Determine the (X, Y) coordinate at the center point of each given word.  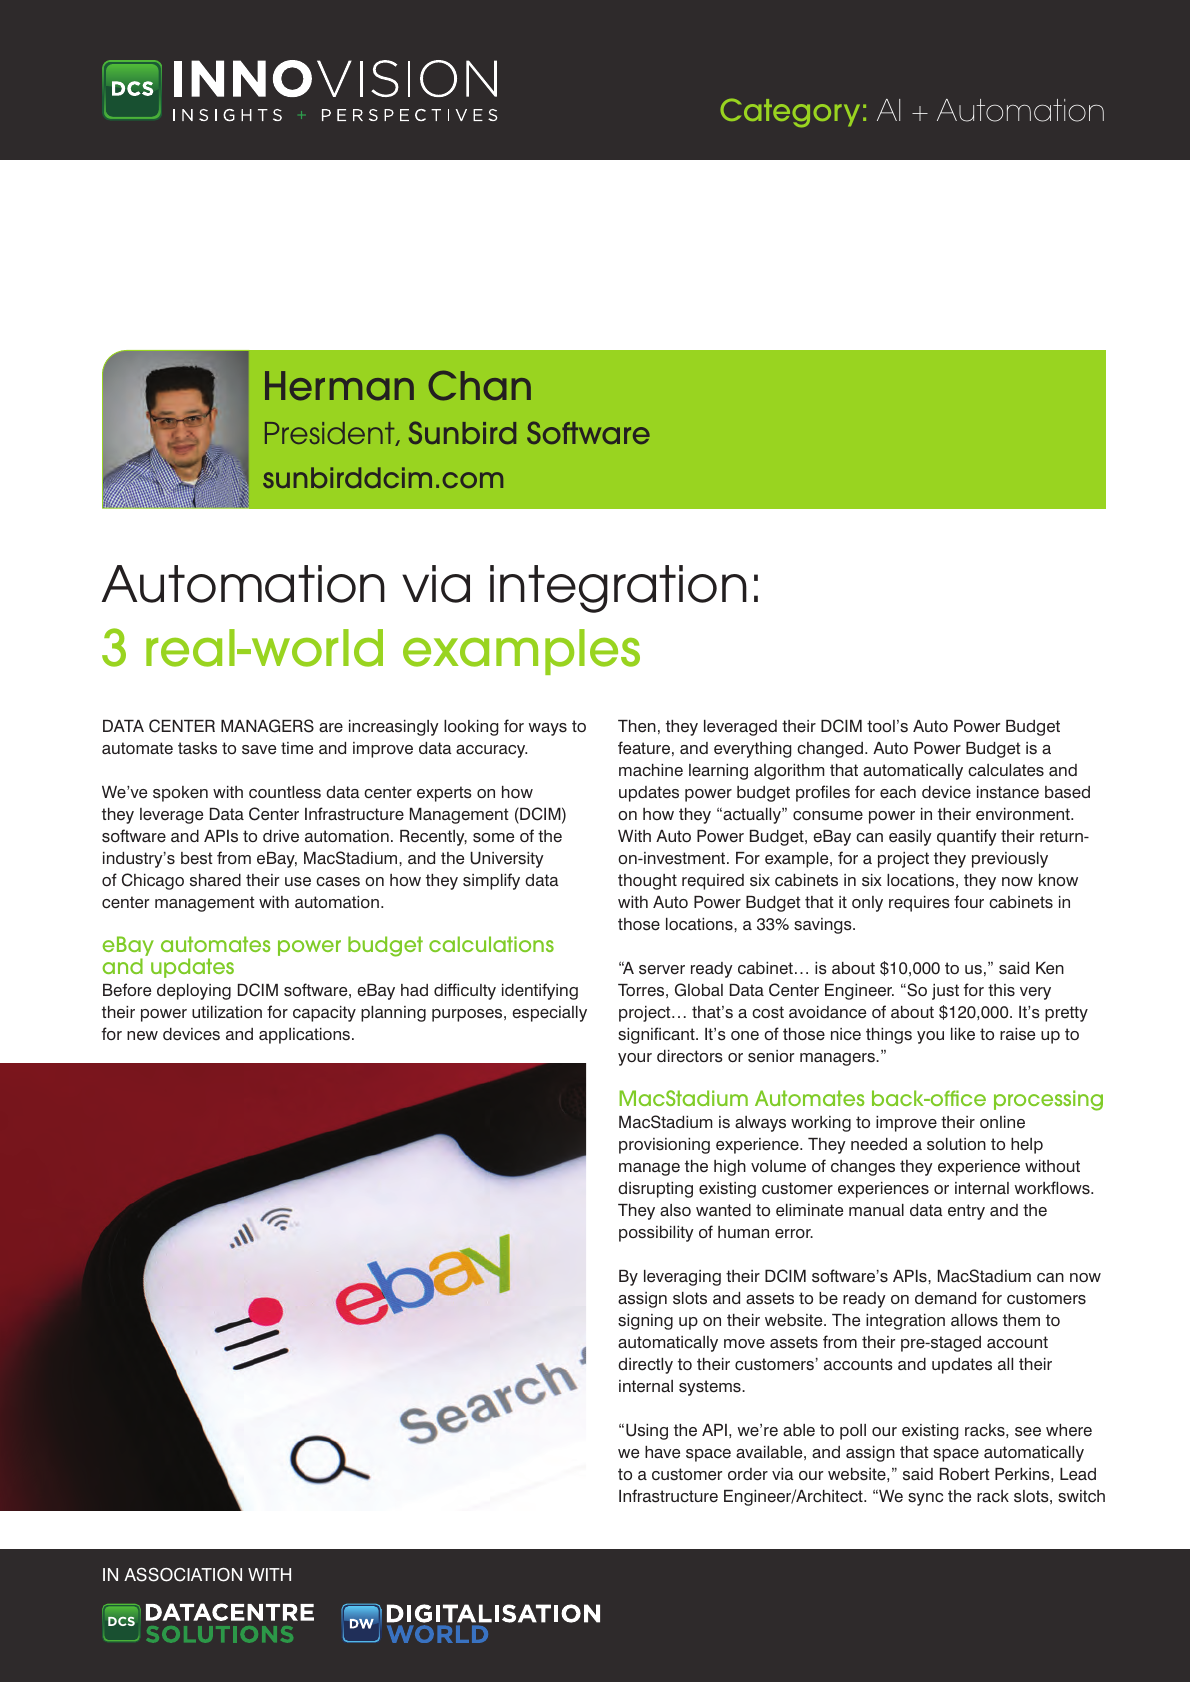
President (331, 434)
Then (637, 726)
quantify (967, 837)
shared (215, 880)
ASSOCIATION (183, 1575)
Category (790, 112)
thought (647, 882)
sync (925, 1499)
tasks (197, 748)
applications (304, 1036)
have (662, 1452)
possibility (656, 1234)
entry (966, 1212)
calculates (1006, 770)
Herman (339, 386)
